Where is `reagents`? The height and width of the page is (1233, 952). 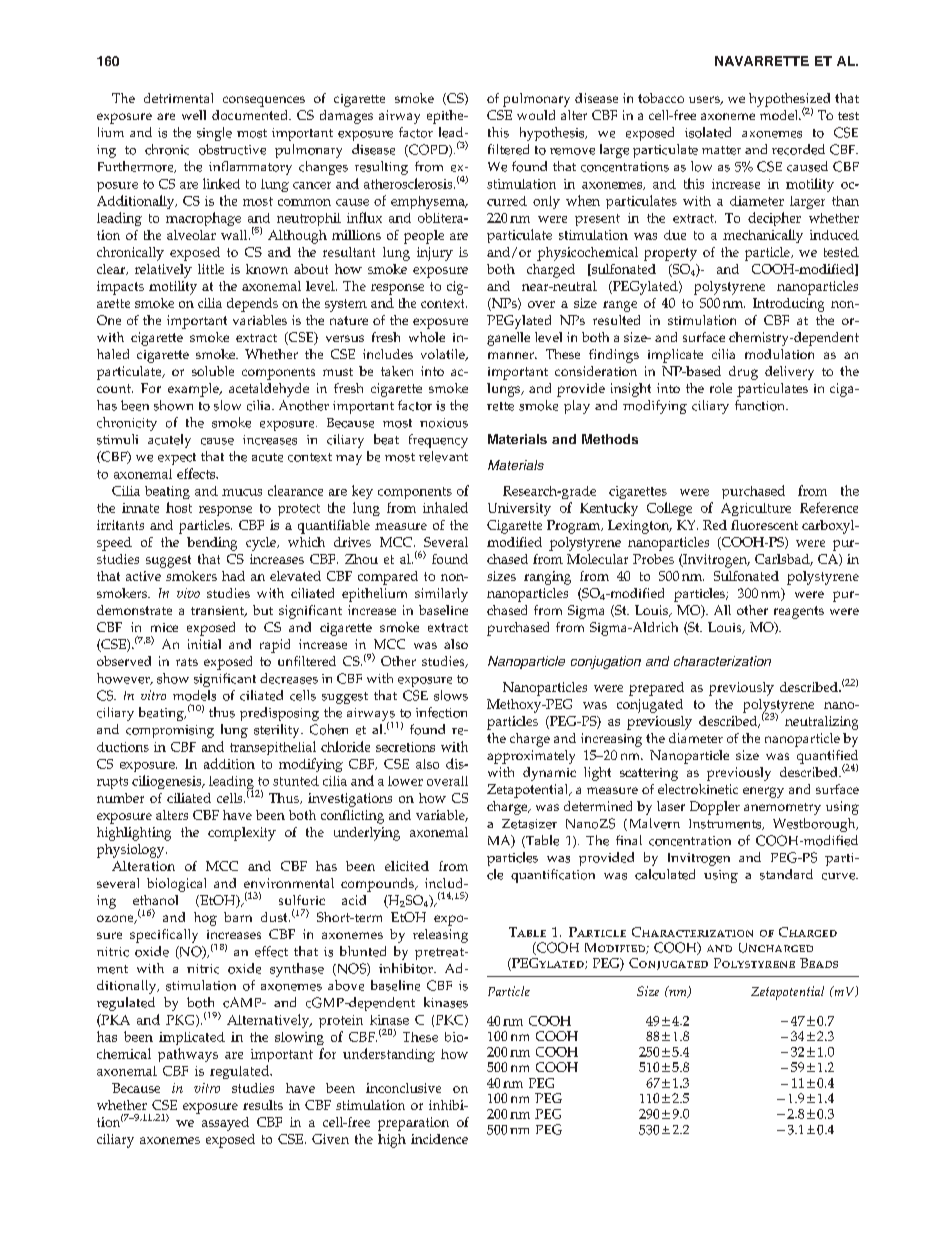
reagents is located at coordinates (799, 612).
